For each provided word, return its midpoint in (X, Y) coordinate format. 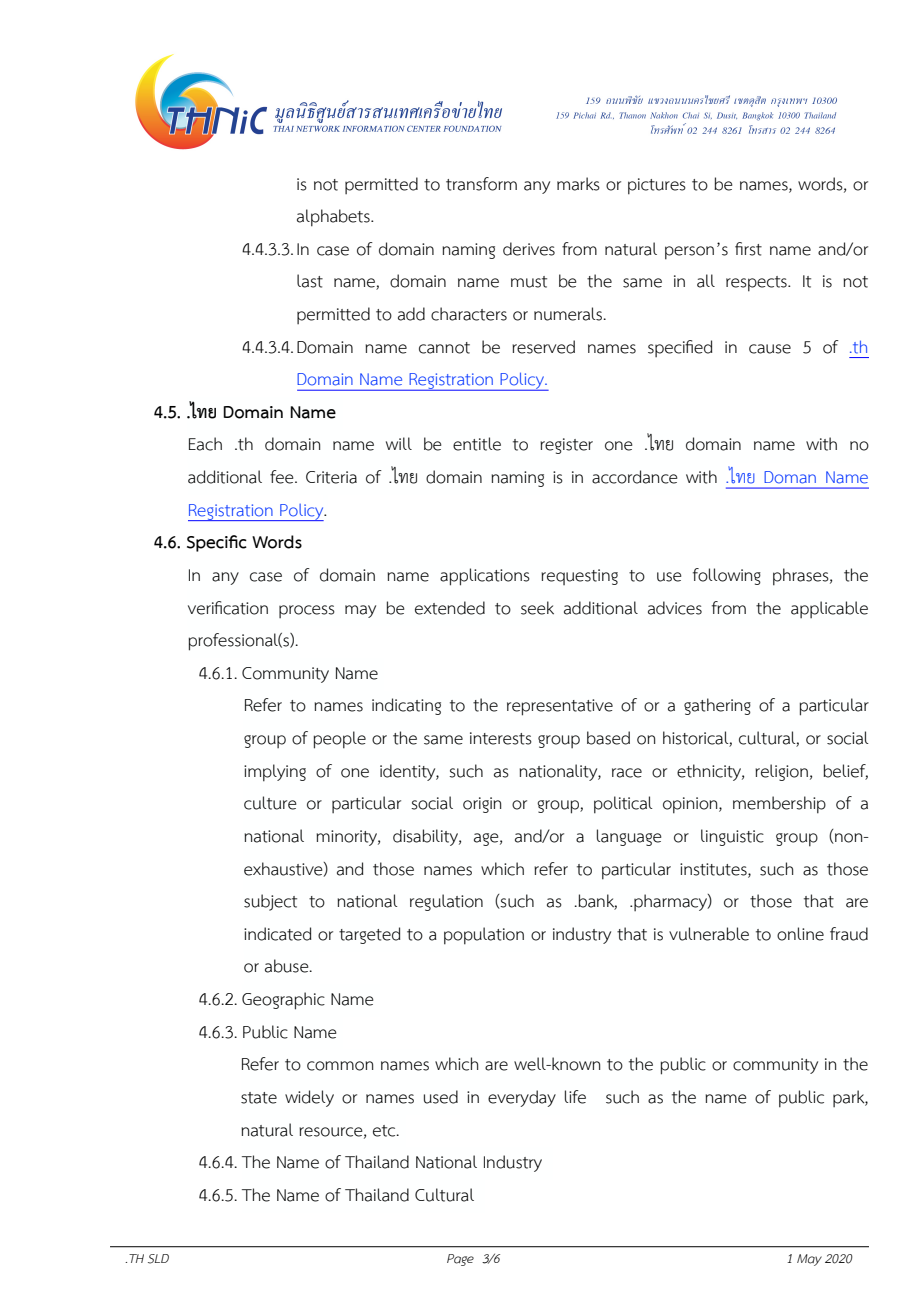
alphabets (334, 218)
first (748, 249)
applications (485, 577)
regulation (446, 902)
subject (270, 902)
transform (481, 184)
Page (460, 1260)
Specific (217, 543)
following (727, 576)
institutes (714, 870)
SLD (158, 1259)
